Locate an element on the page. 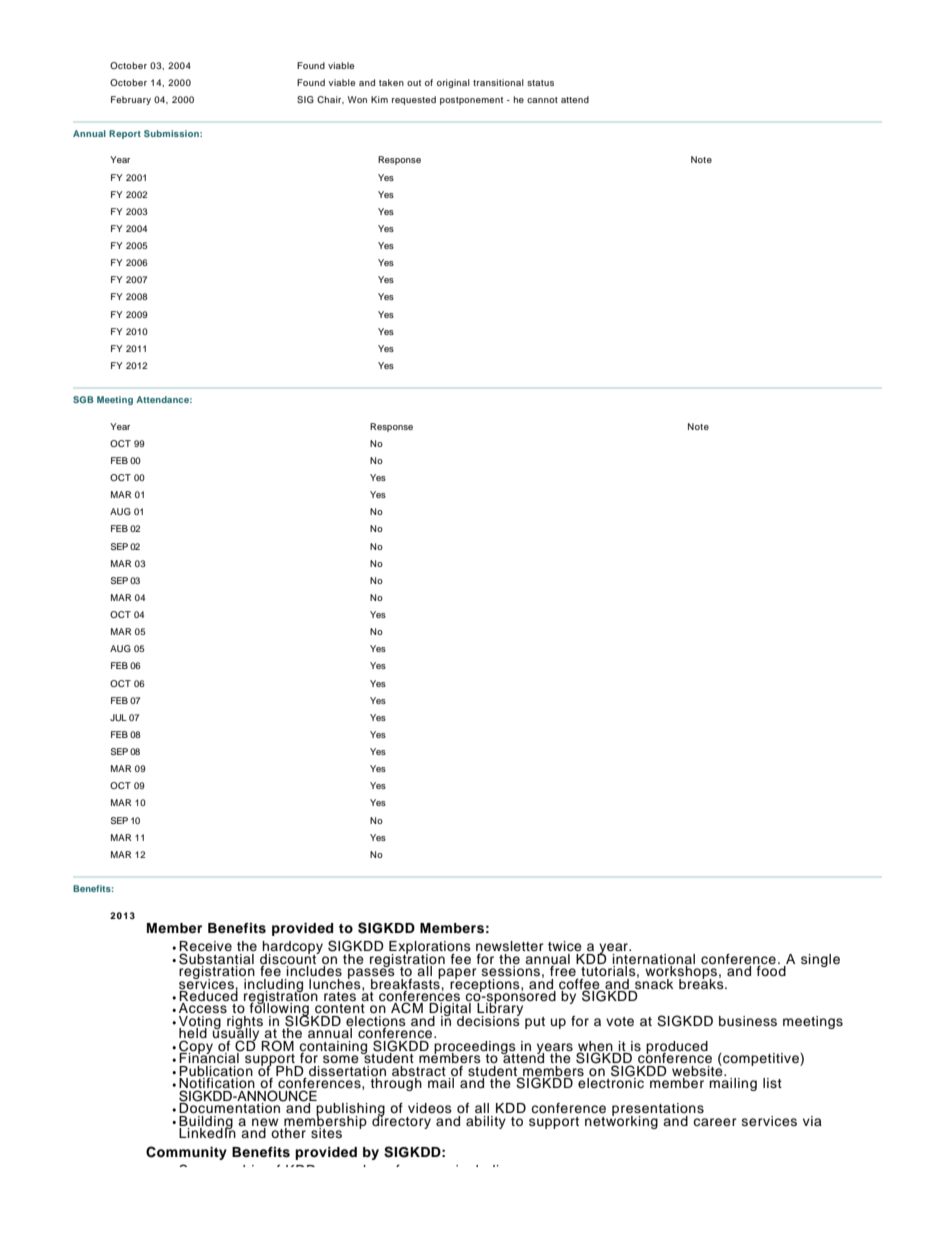  February is located at coordinates (131, 100).
